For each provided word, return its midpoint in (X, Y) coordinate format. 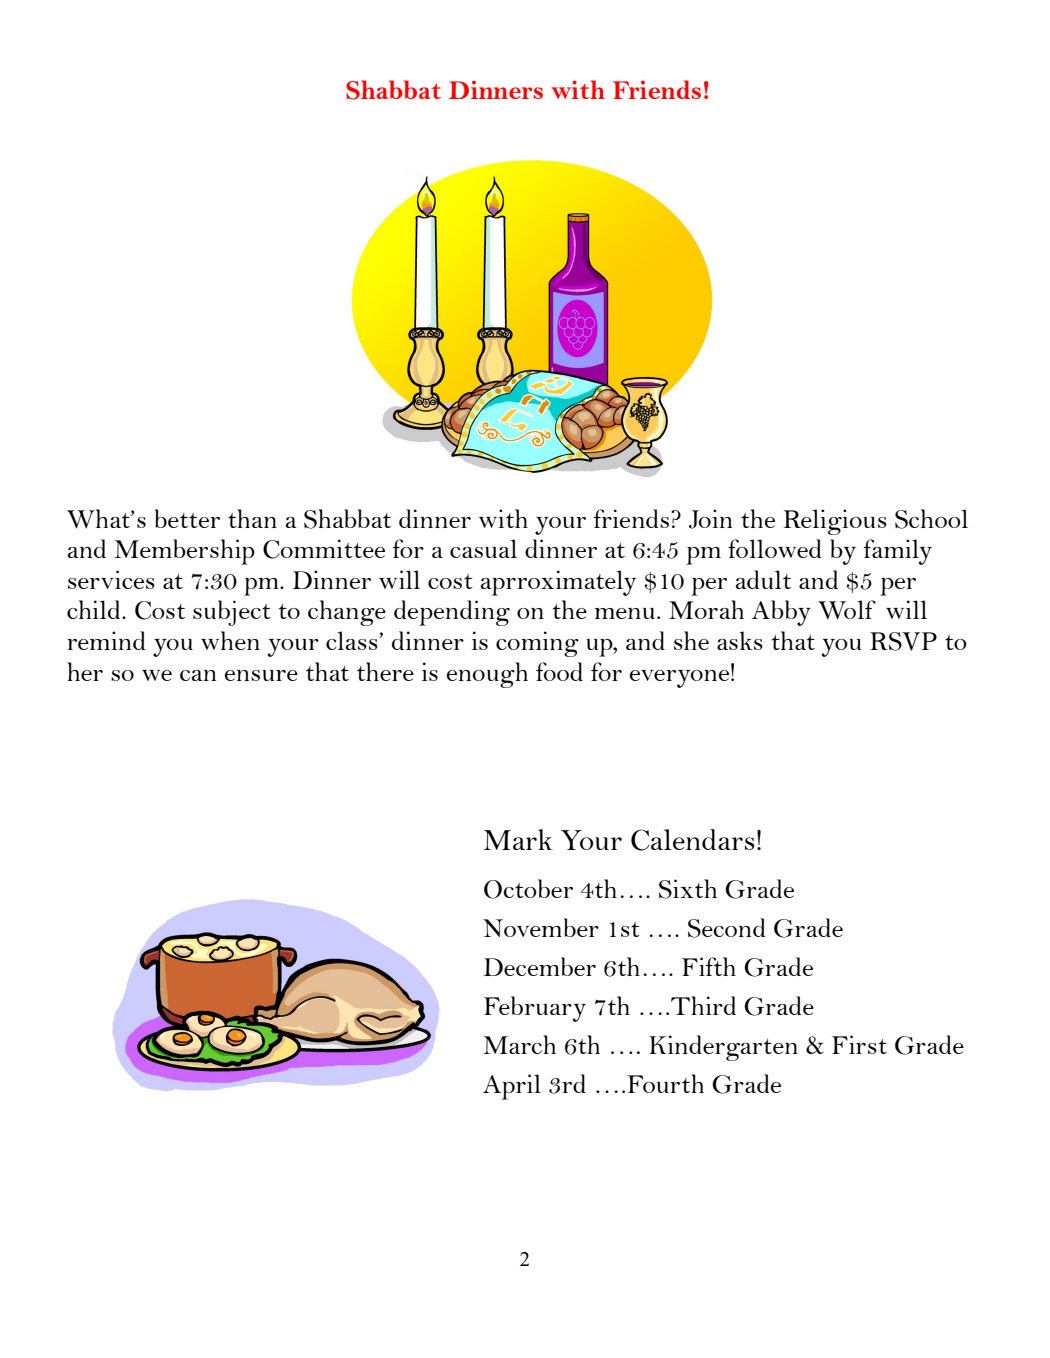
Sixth (688, 889)
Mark (518, 839)
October (528, 889)
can (198, 675)
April (512, 1087)
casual (483, 548)
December (539, 966)
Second (727, 928)
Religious (835, 522)
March (519, 1044)
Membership (184, 552)
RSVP (903, 641)
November (541, 927)
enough (487, 675)
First (859, 1044)
